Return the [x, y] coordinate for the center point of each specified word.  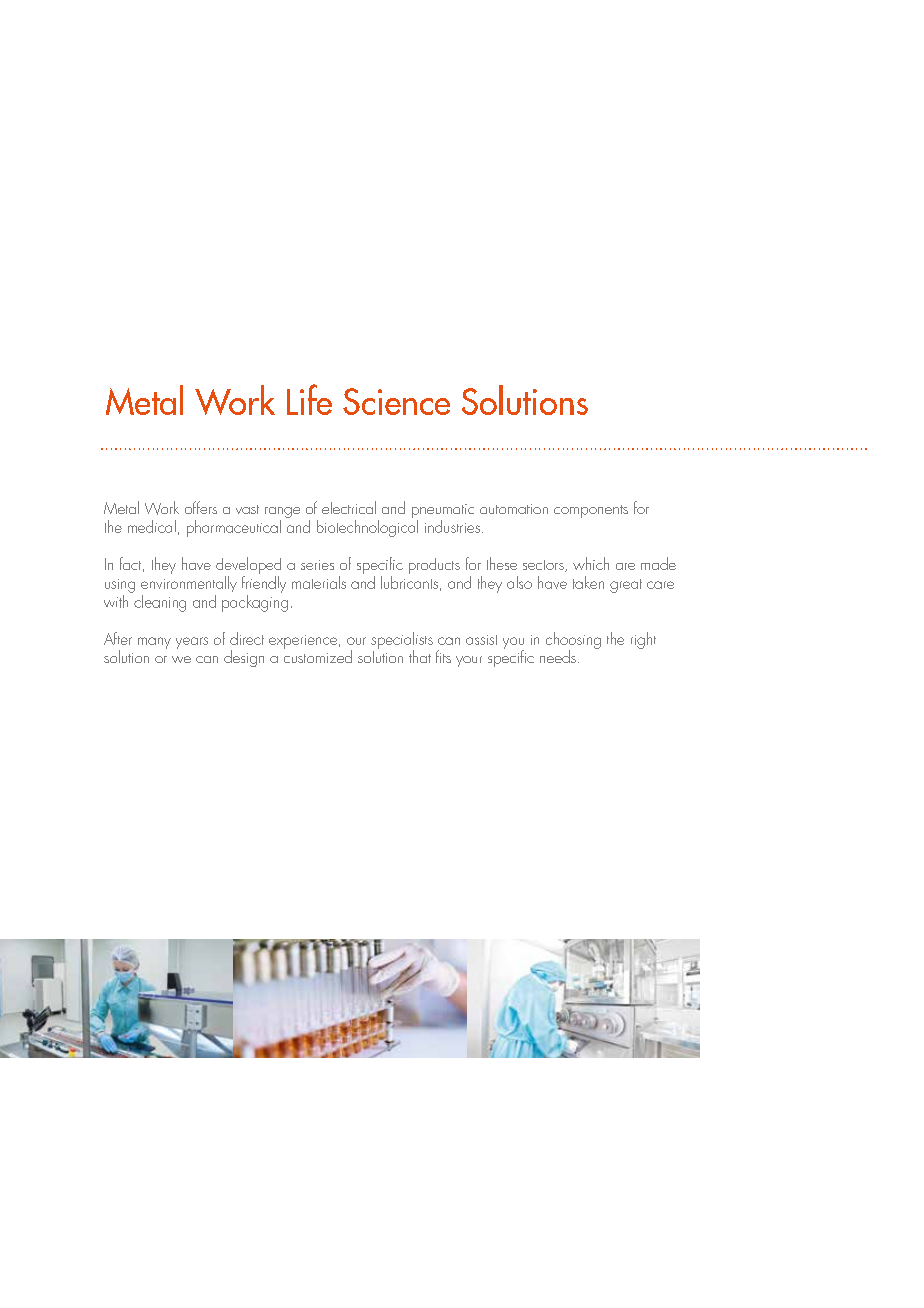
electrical [349, 507]
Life [309, 399]
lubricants [409, 581]
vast [247, 509]
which [591, 563]
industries [452, 526]
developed [248, 567]
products [434, 566]
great [626, 586]
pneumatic [443, 512]
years [192, 643]
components [591, 511]
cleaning [159, 602]
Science [396, 401]
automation [514, 509]
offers [201, 507]
